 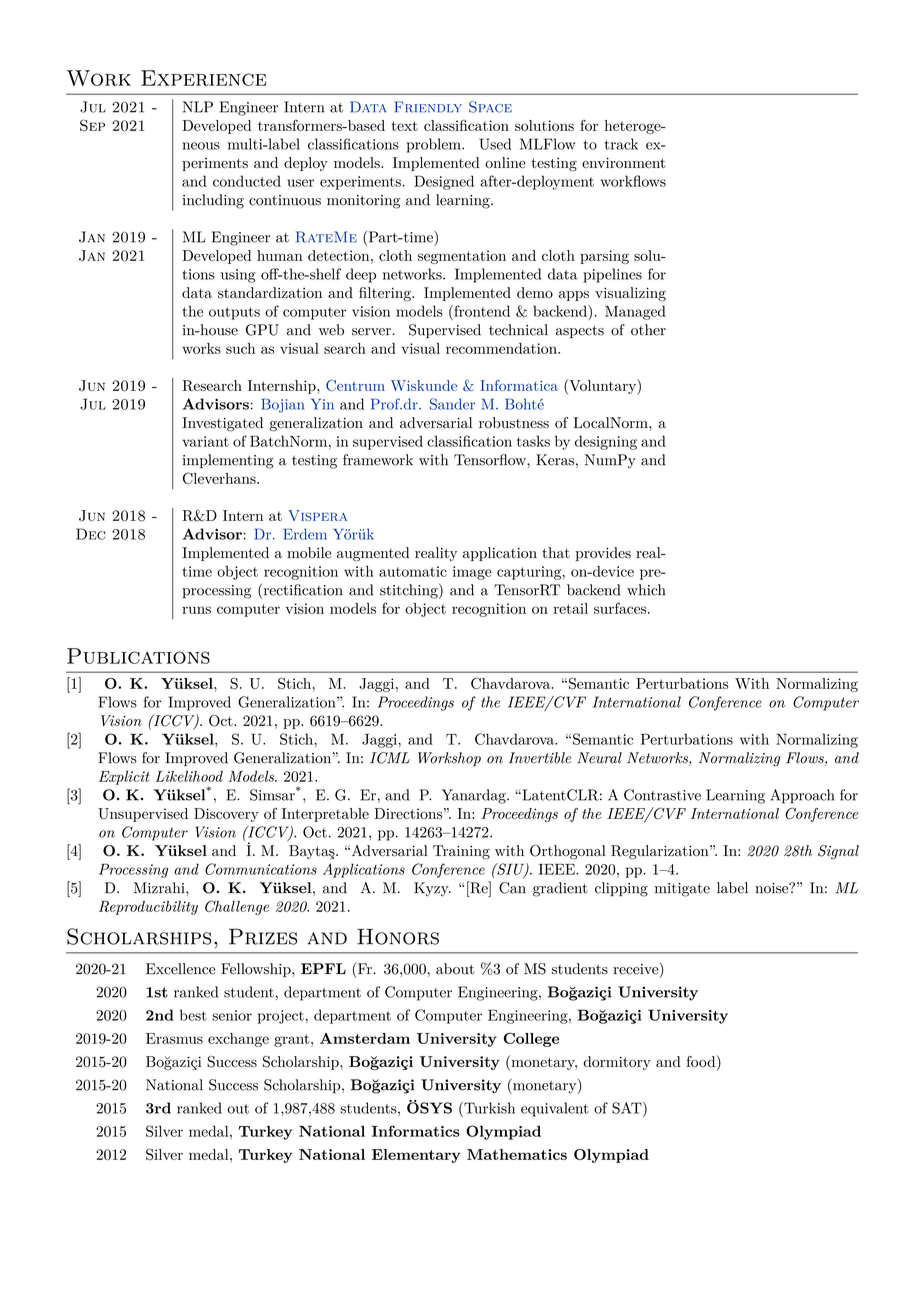 What do you see at coordinates (472, 573) in the screenshot?
I see `image` at bounding box center [472, 573].
